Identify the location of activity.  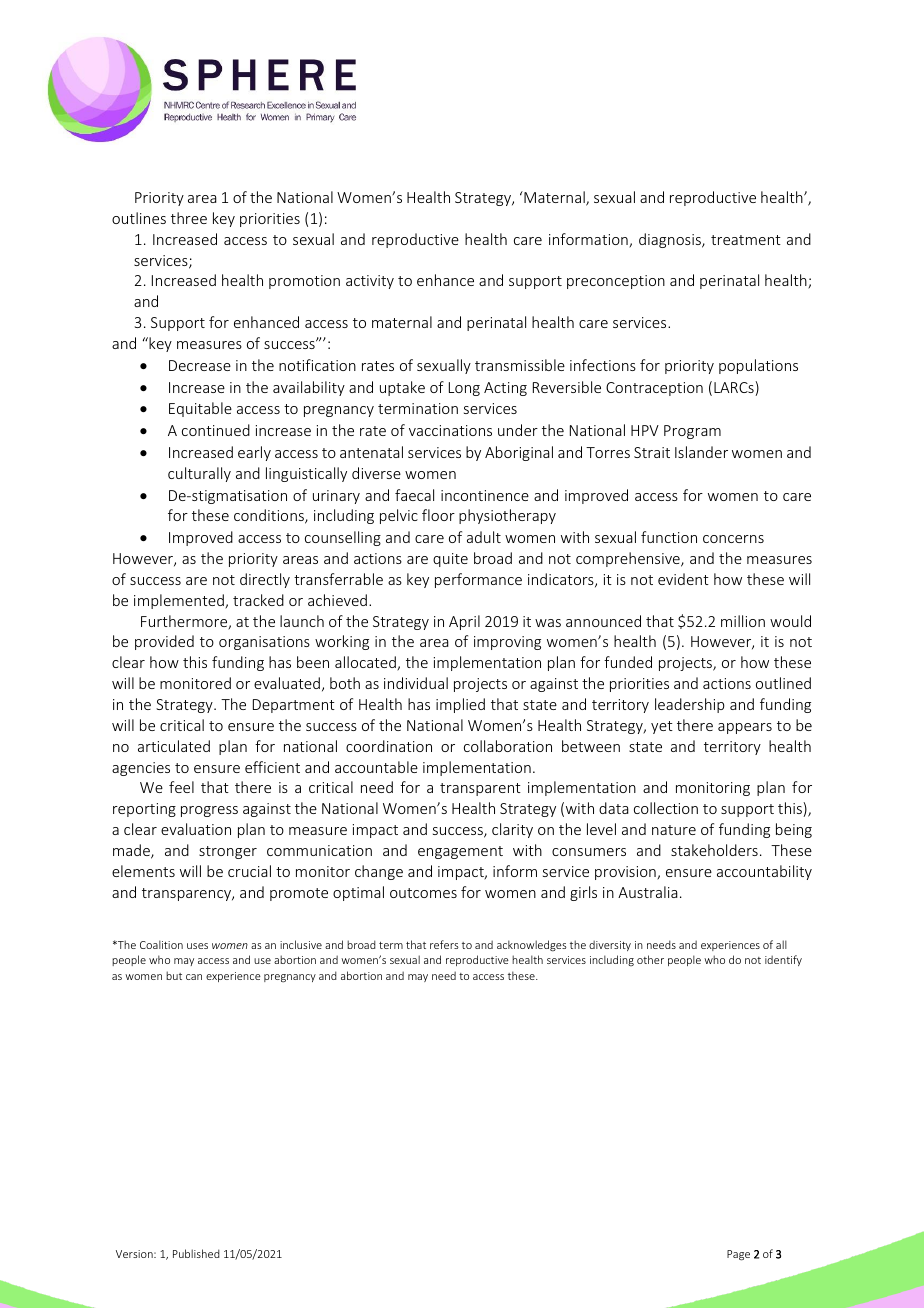
(370, 282).
